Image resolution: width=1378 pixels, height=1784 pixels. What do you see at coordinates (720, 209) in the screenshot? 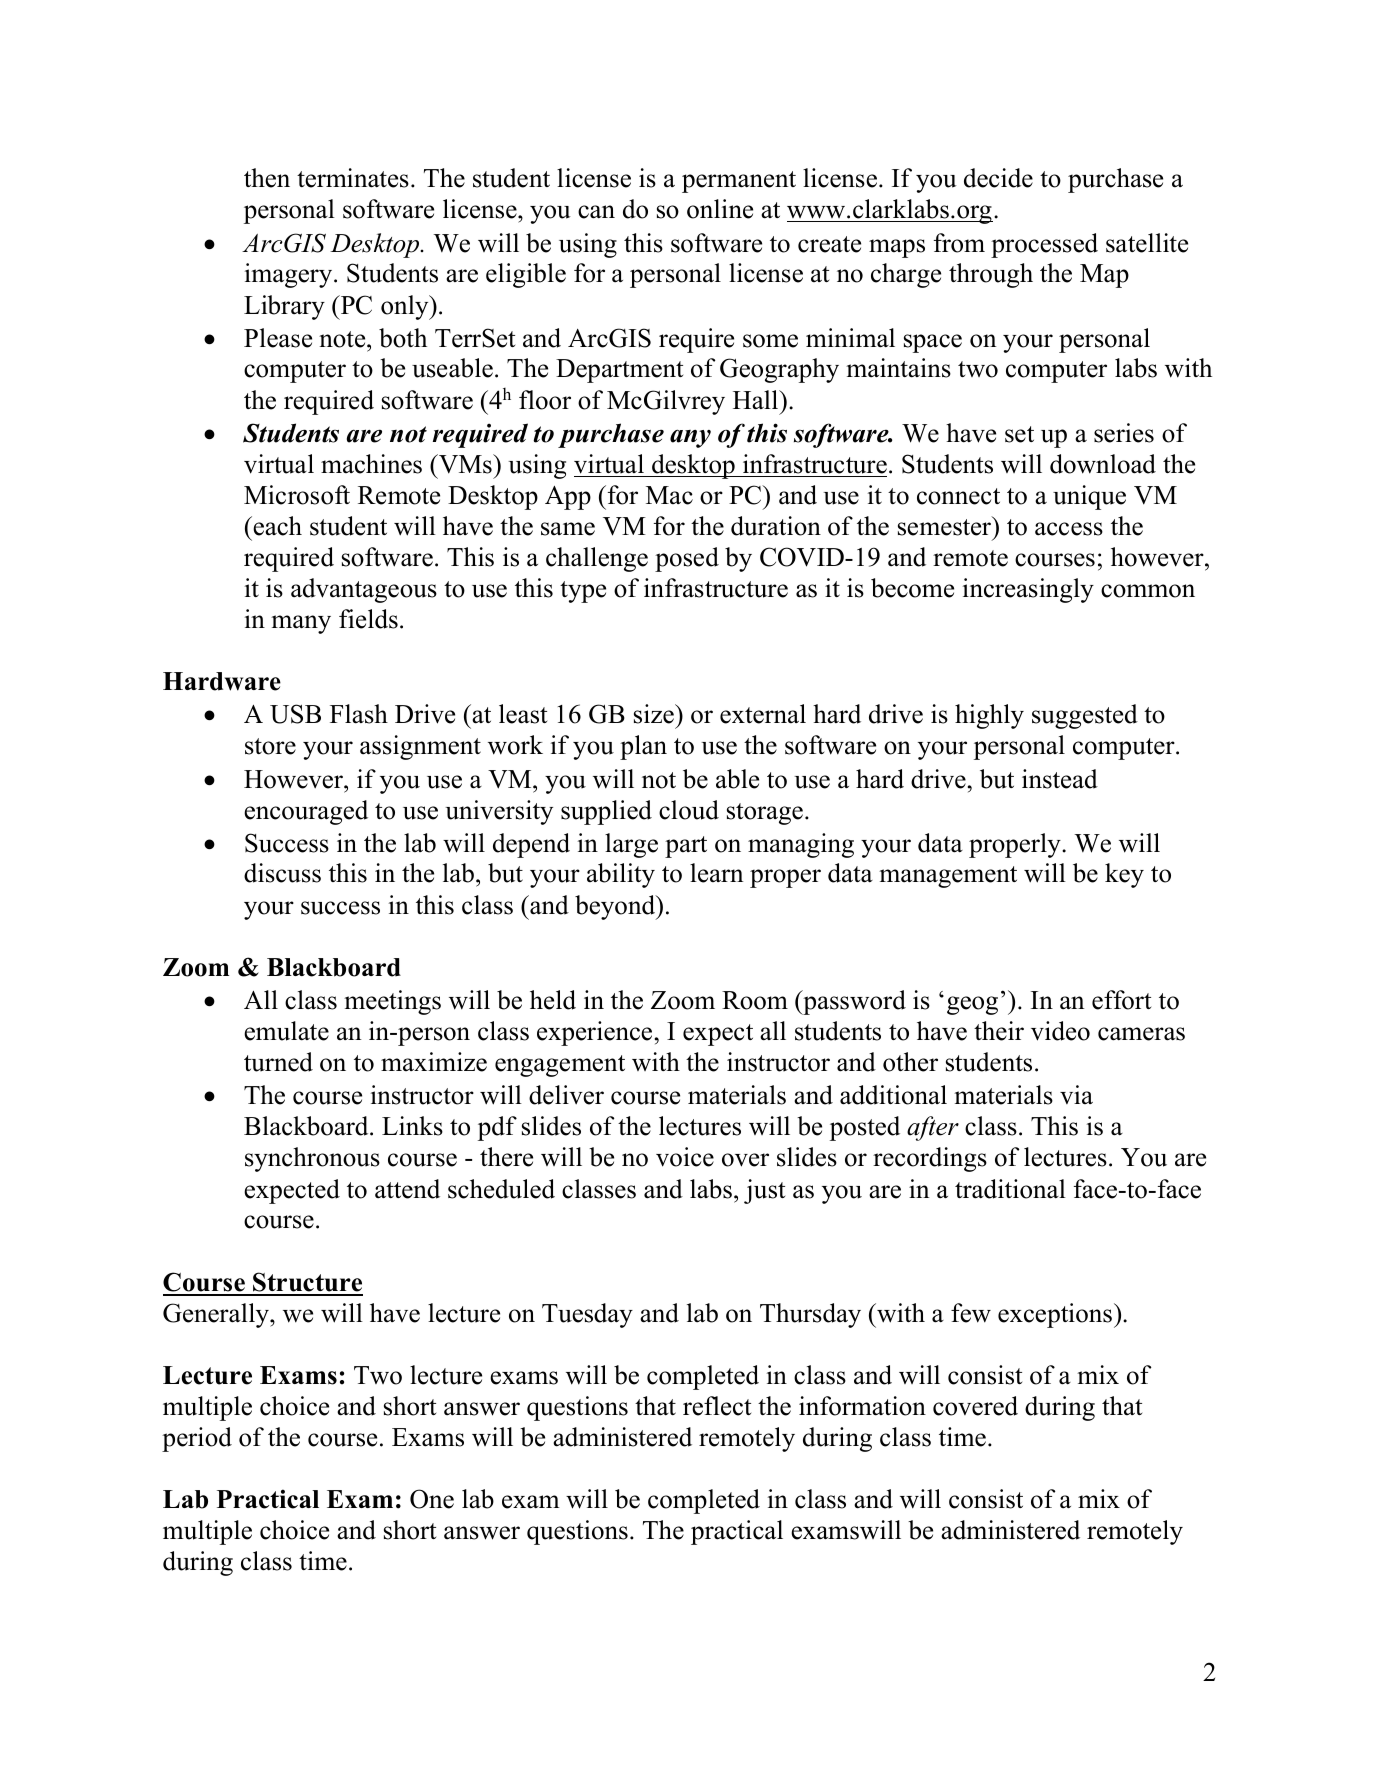
I see `online` at bounding box center [720, 209].
